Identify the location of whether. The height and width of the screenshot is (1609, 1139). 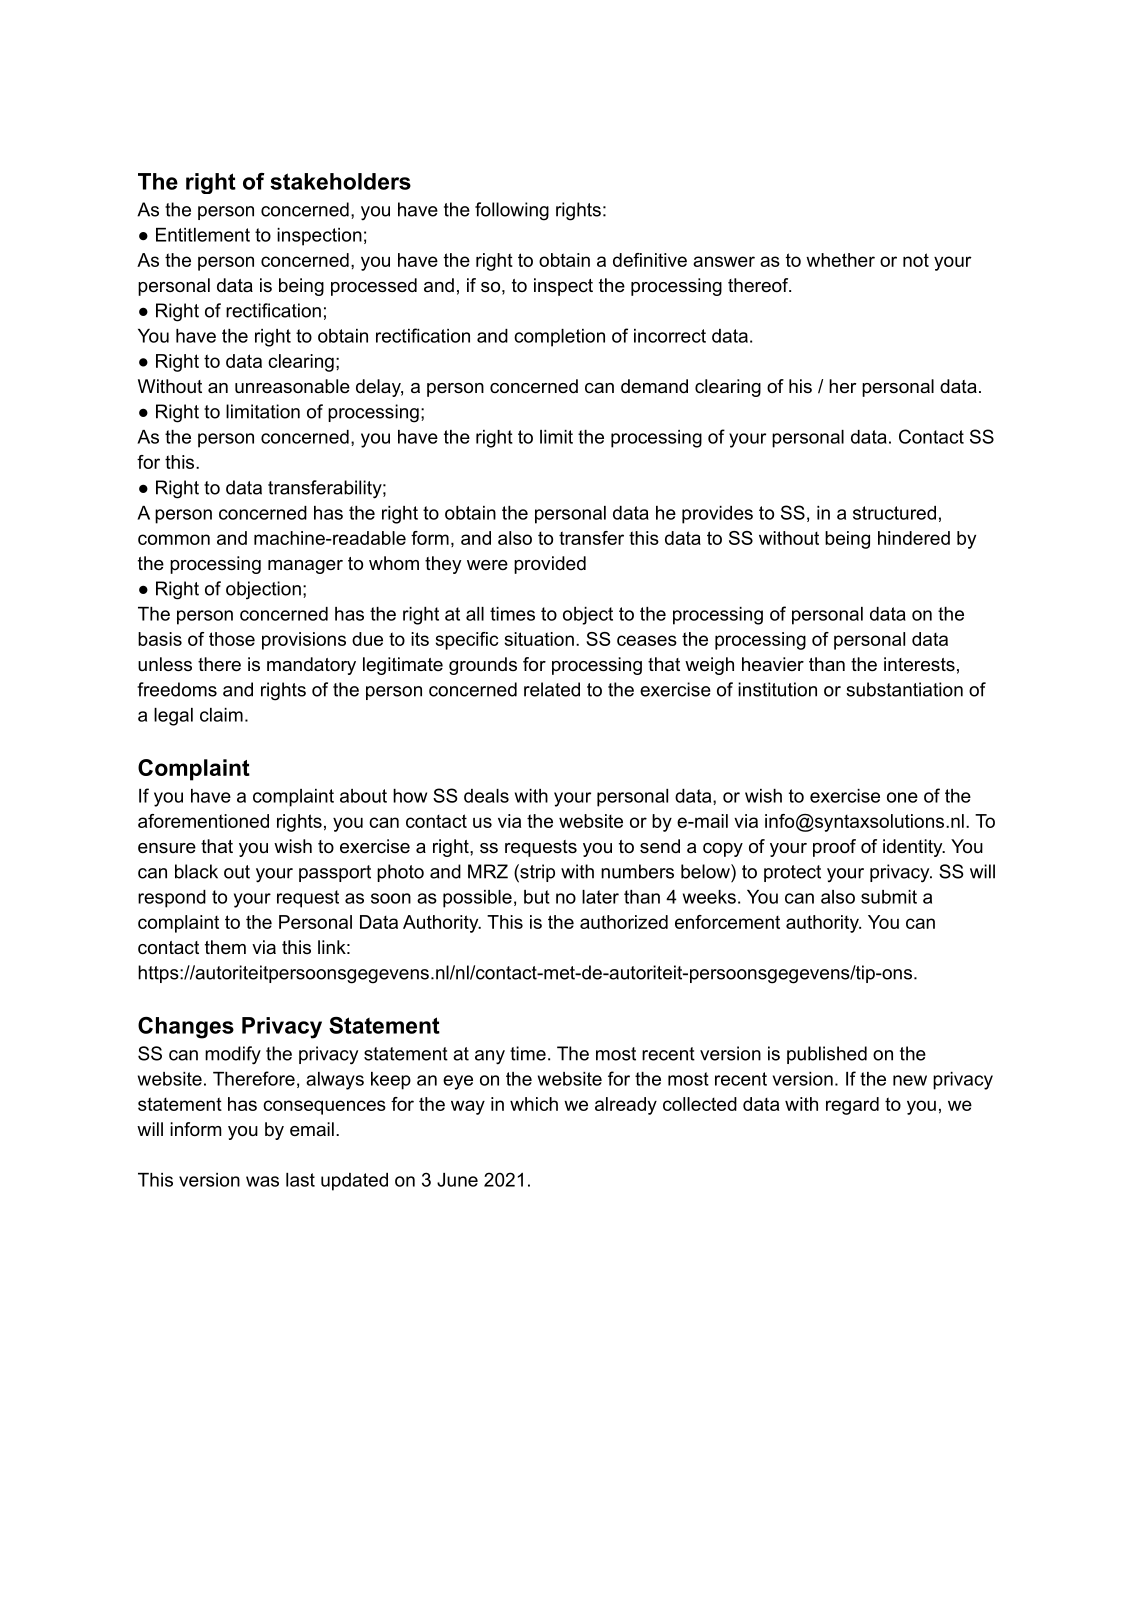
(840, 260).
